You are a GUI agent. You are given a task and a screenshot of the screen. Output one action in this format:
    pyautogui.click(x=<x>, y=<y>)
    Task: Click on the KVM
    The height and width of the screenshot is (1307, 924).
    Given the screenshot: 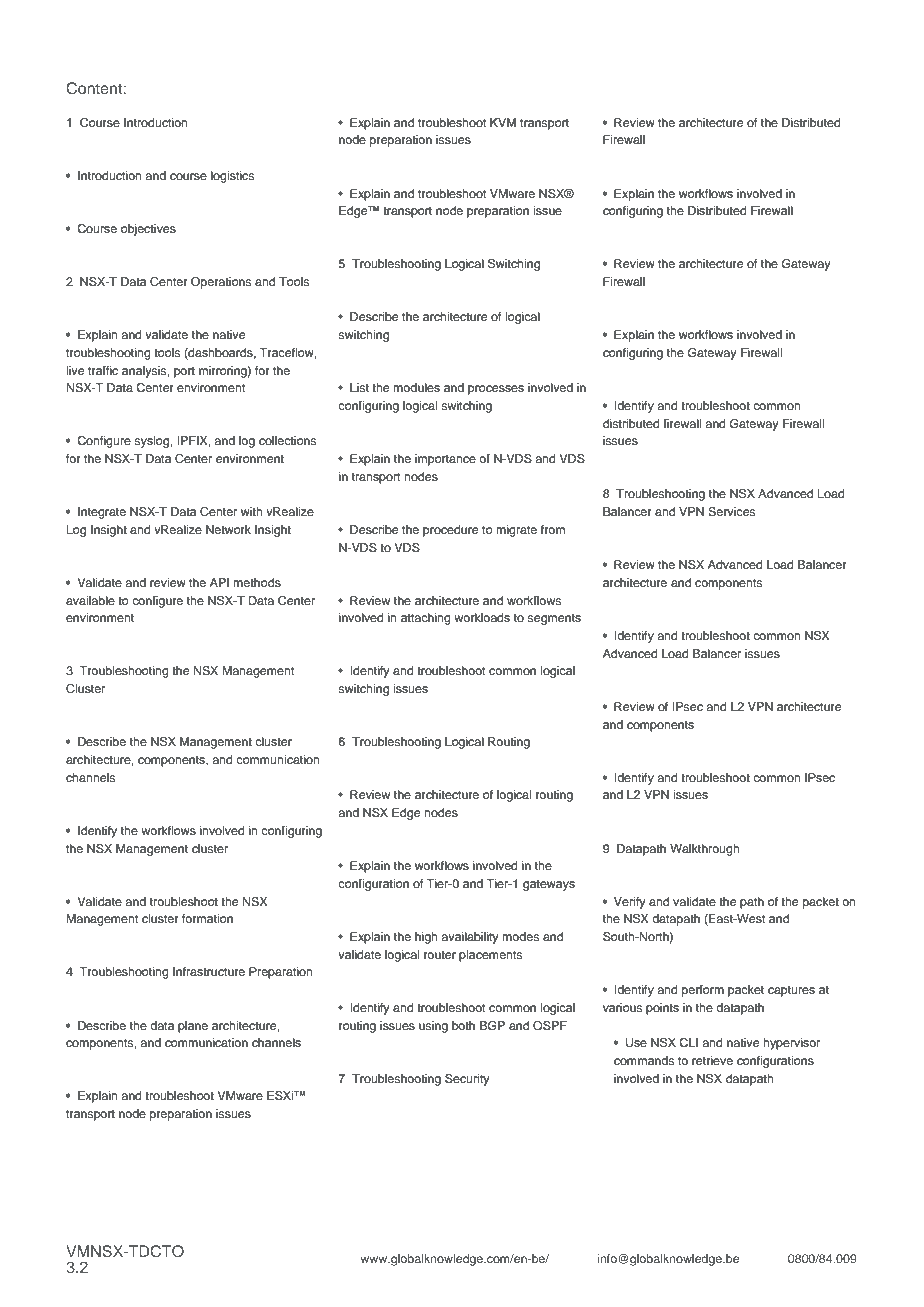 What is the action you would take?
    pyautogui.click(x=503, y=122)
